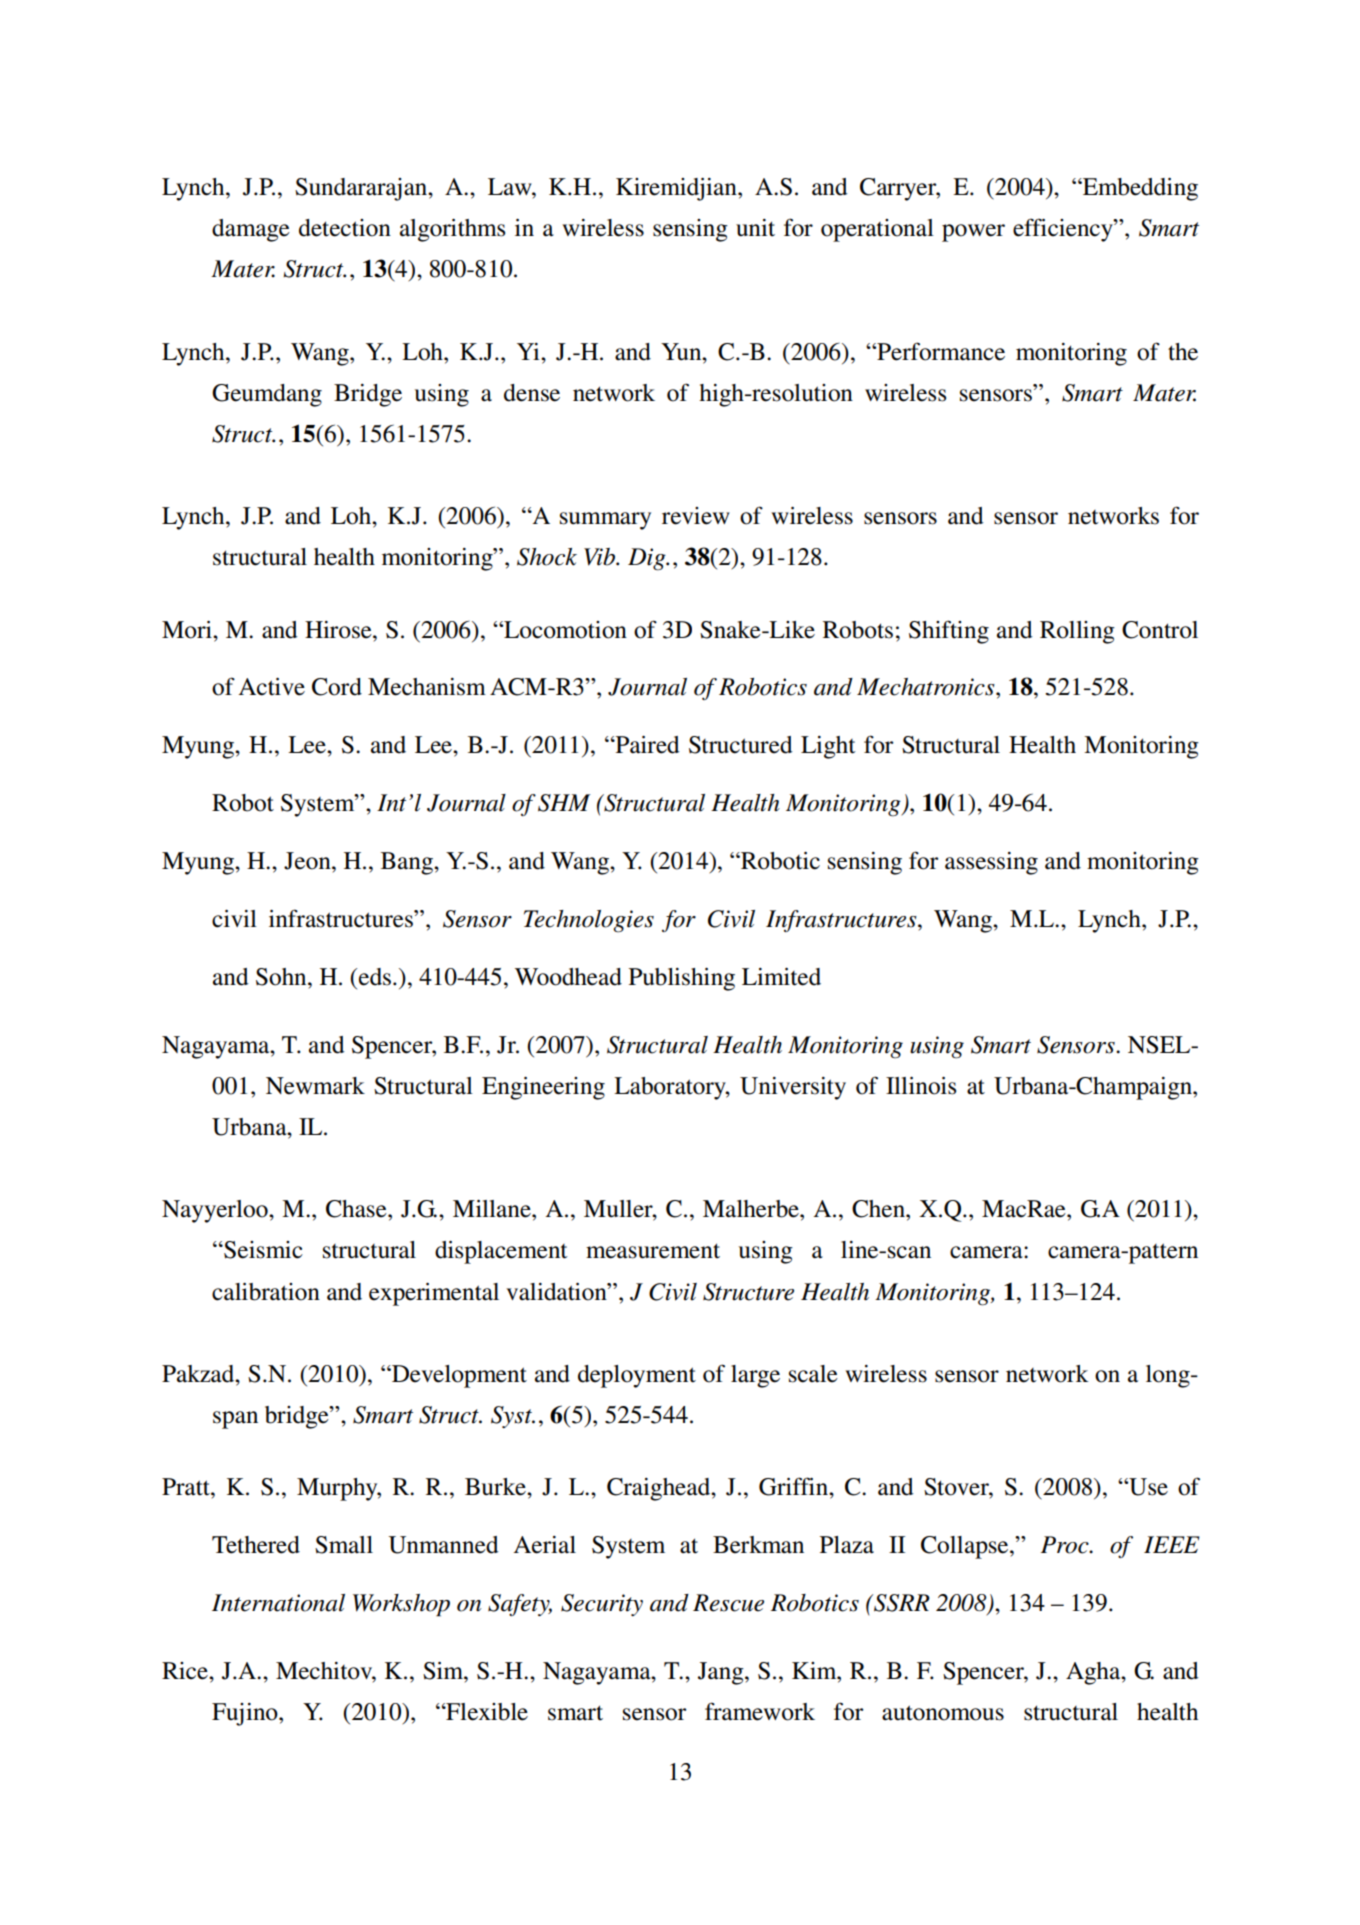 Image resolution: width=1360 pixels, height=1925 pixels. Describe the element at coordinates (266, 1292) in the document. I see `calibration` at that location.
